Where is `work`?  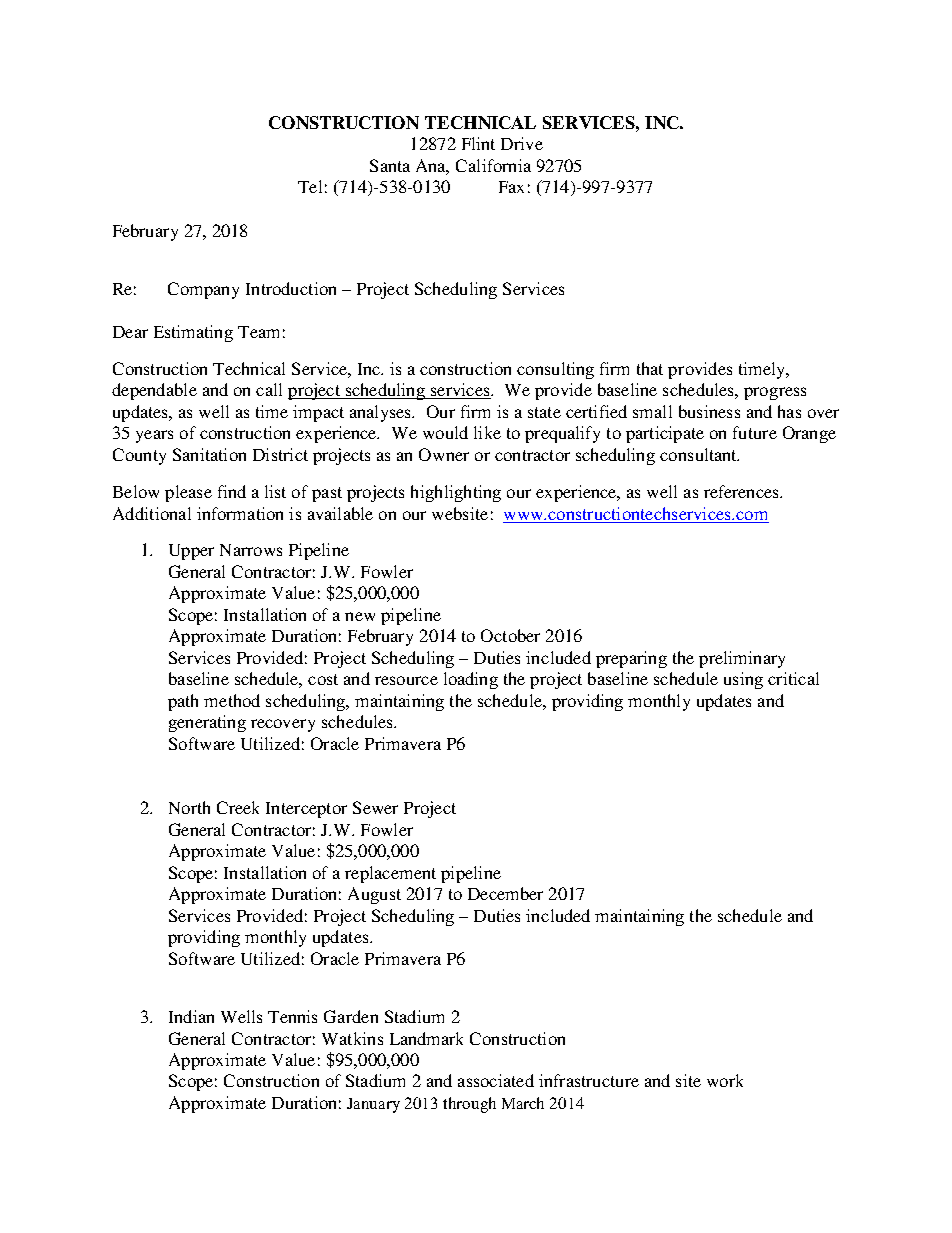
work is located at coordinates (725, 1080).
